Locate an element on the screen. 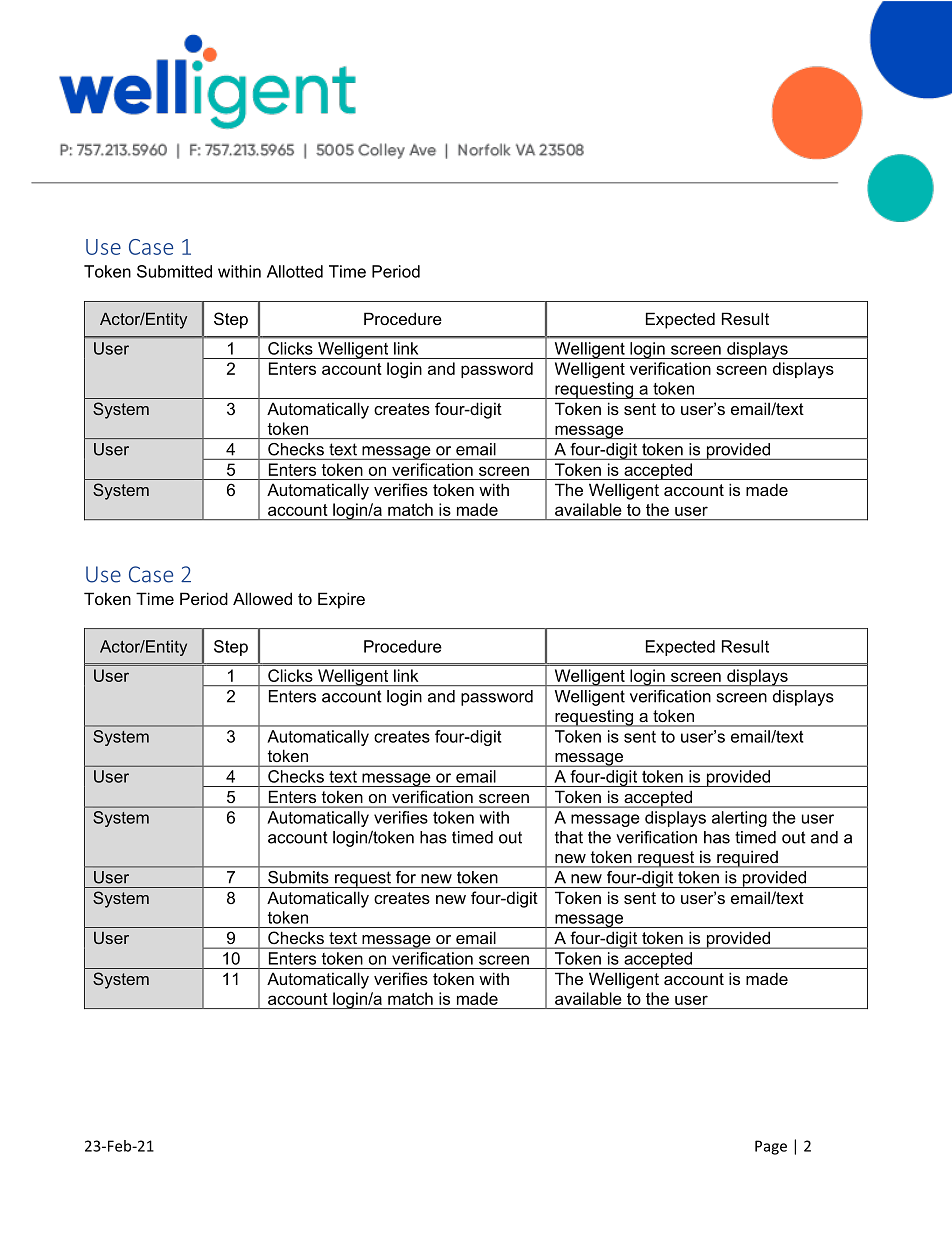 Image resolution: width=952 pixels, height=1233 pixels. Submitted is located at coordinates (174, 271).
